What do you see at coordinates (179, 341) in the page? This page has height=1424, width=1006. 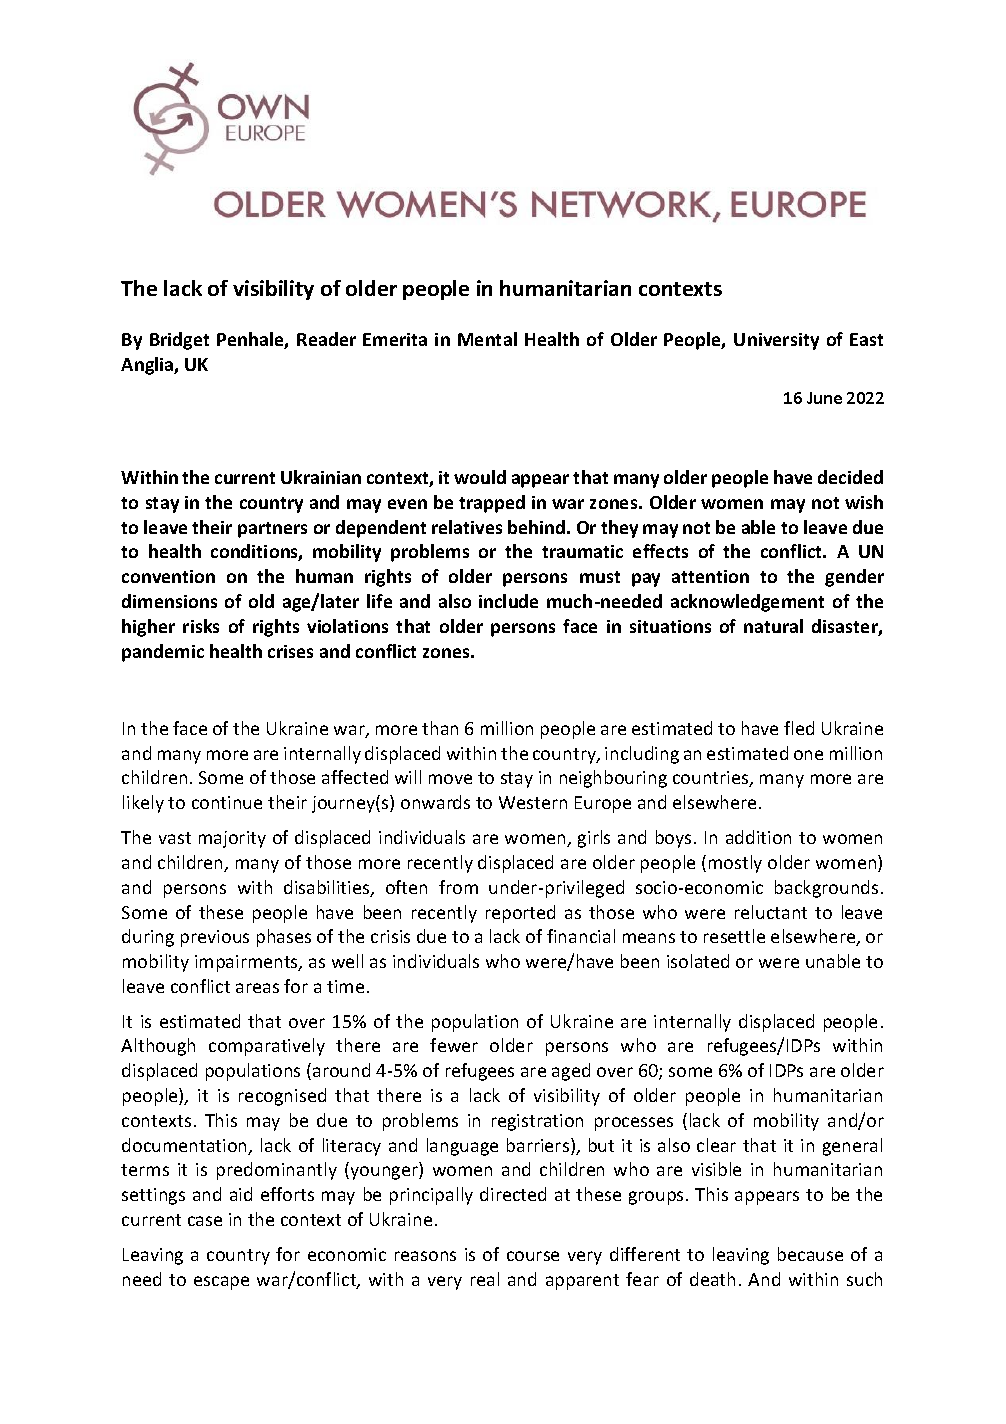 I see `Bridget` at bounding box center [179, 341].
